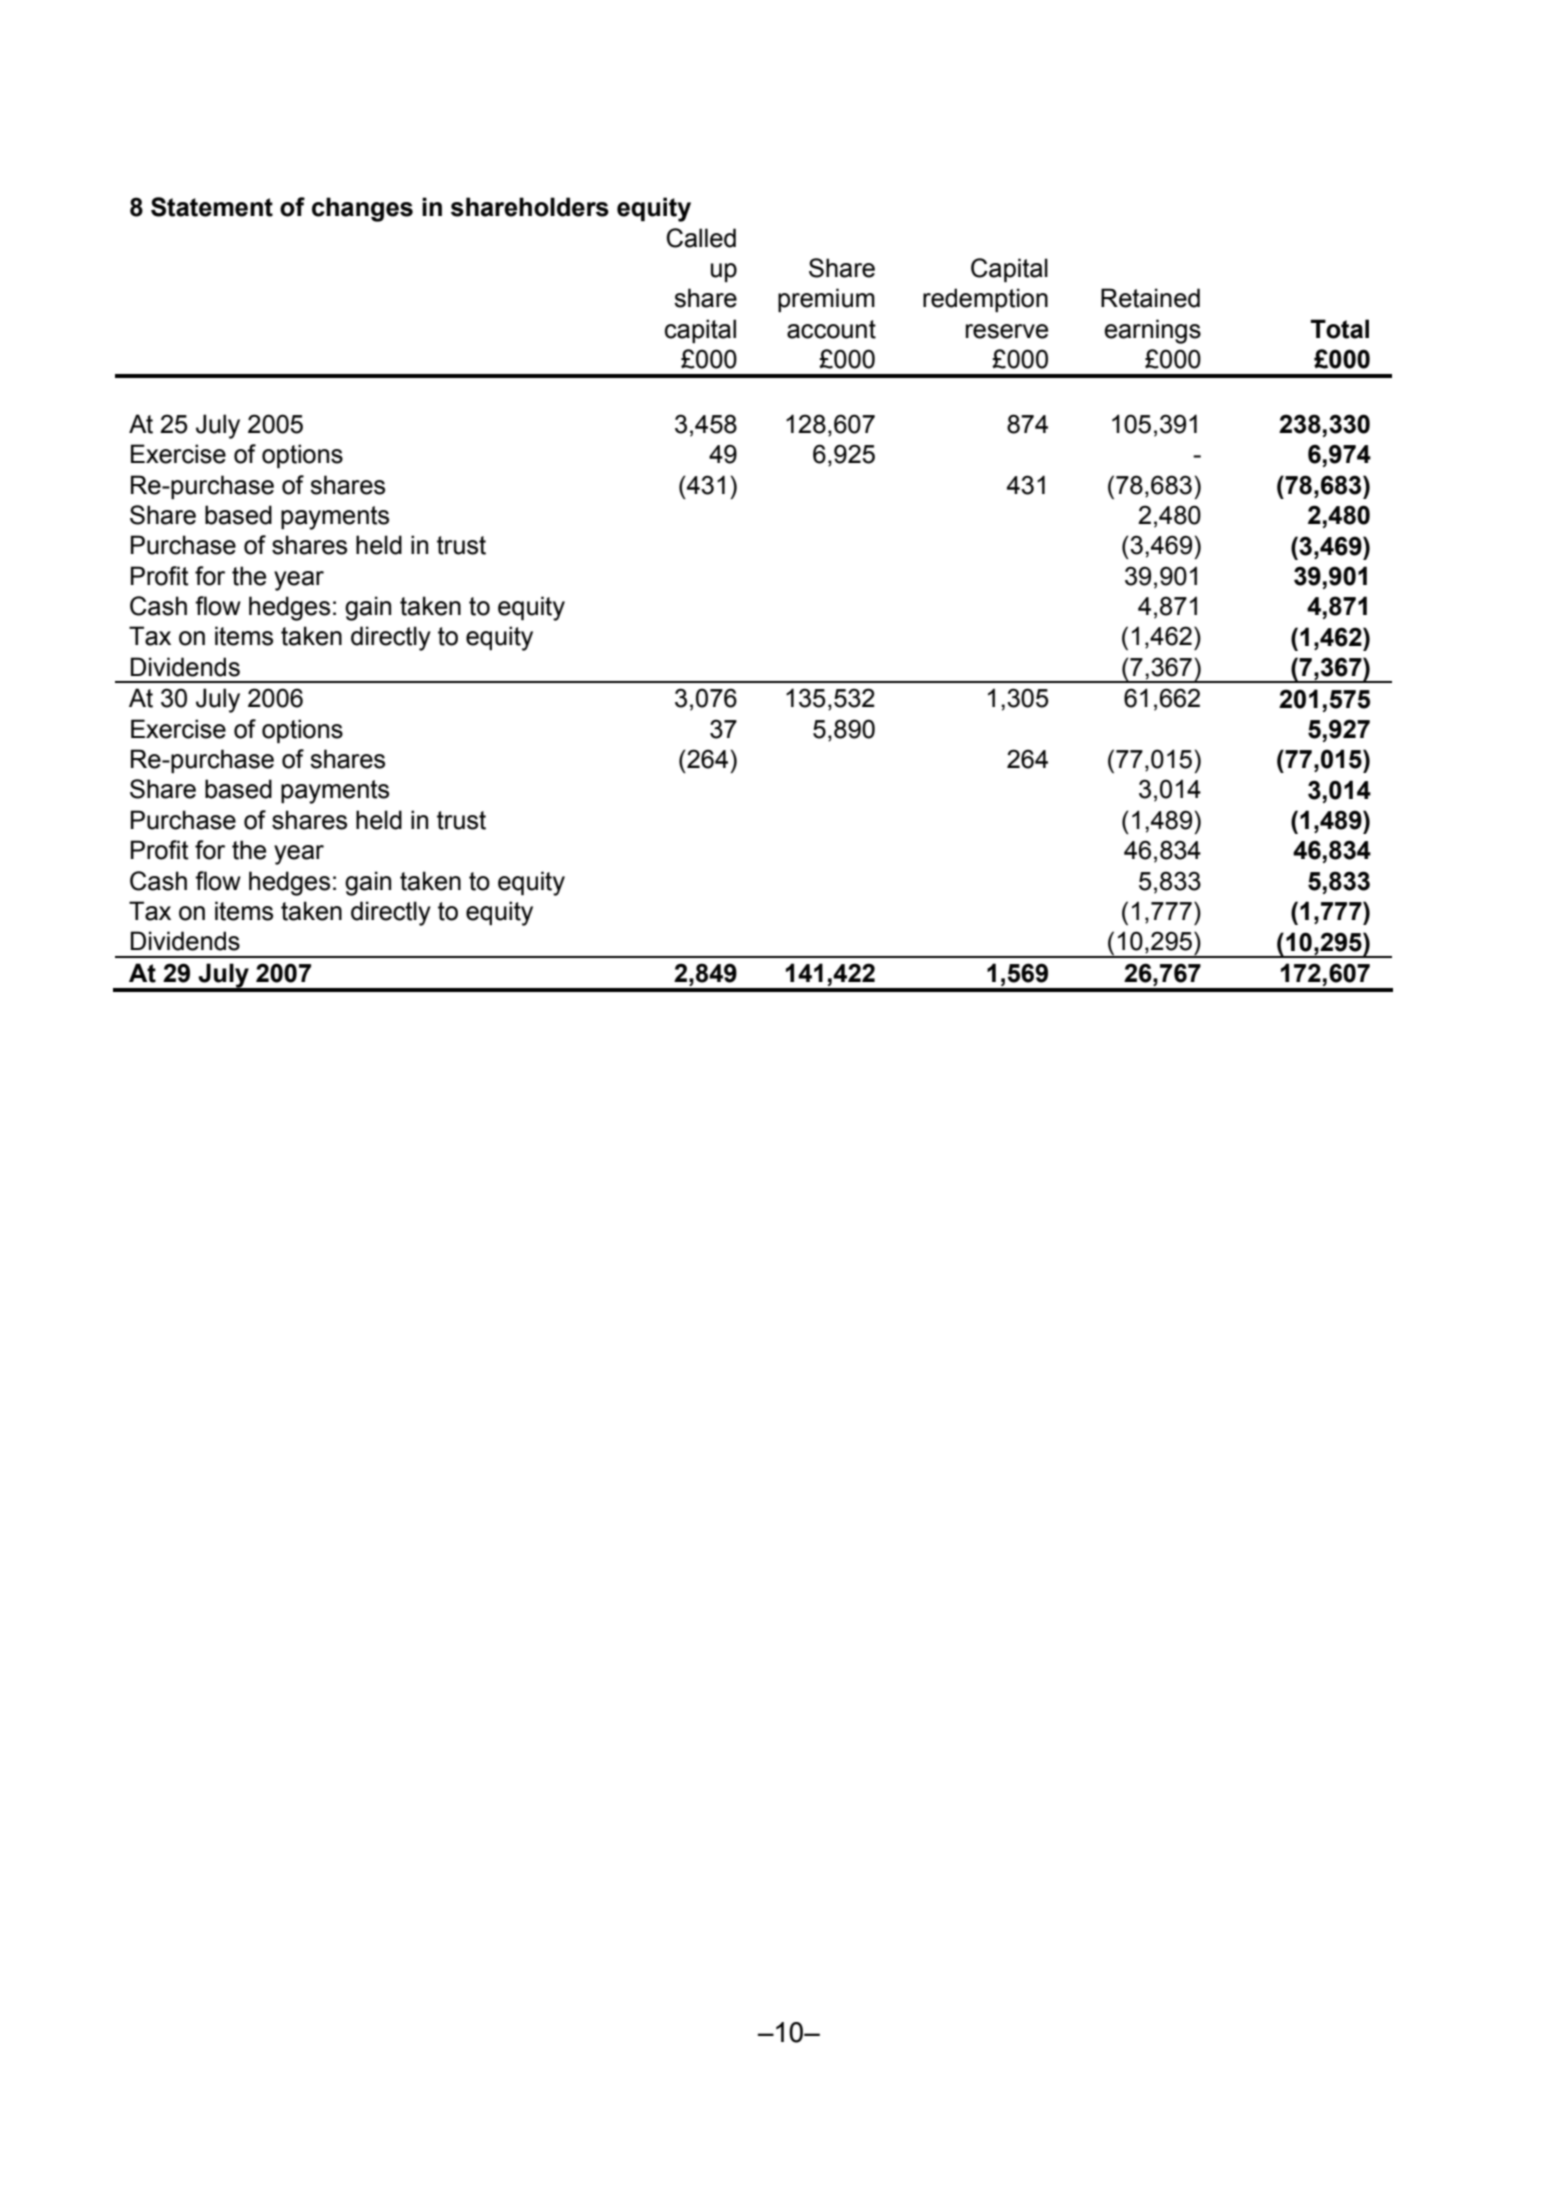 The image size is (1549, 2192). Describe the element at coordinates (212, 207) in the screenshot. I see `Statement` at that location.
